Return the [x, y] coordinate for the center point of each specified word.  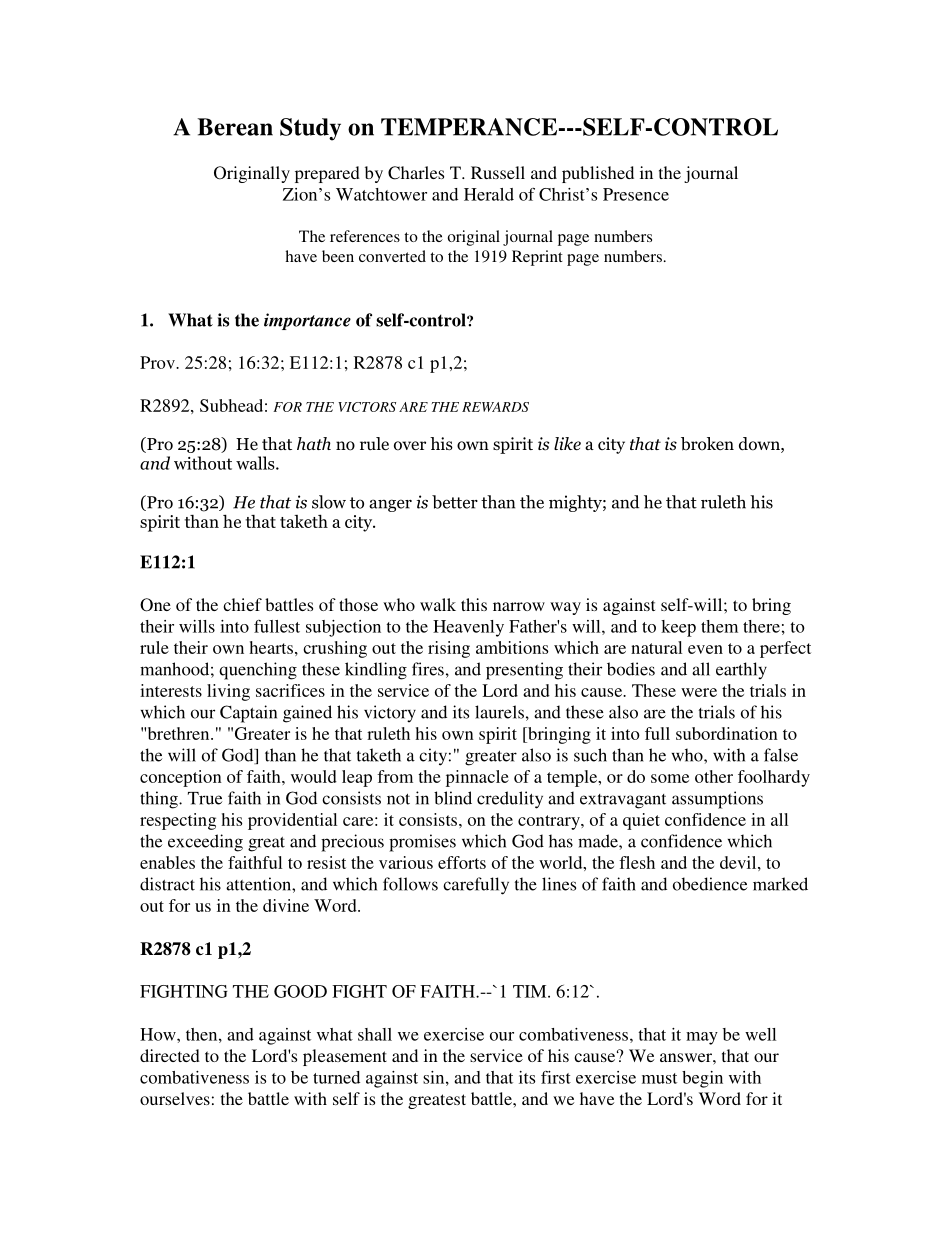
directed [170, 1055]
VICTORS [367, 407]
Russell [498, 172]
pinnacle [477, 778]
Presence [636, 194]
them [719, 626]
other [714, 776]
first [556, 1077]
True [205, 798]
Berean [235, 127]
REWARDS [495, 407]
